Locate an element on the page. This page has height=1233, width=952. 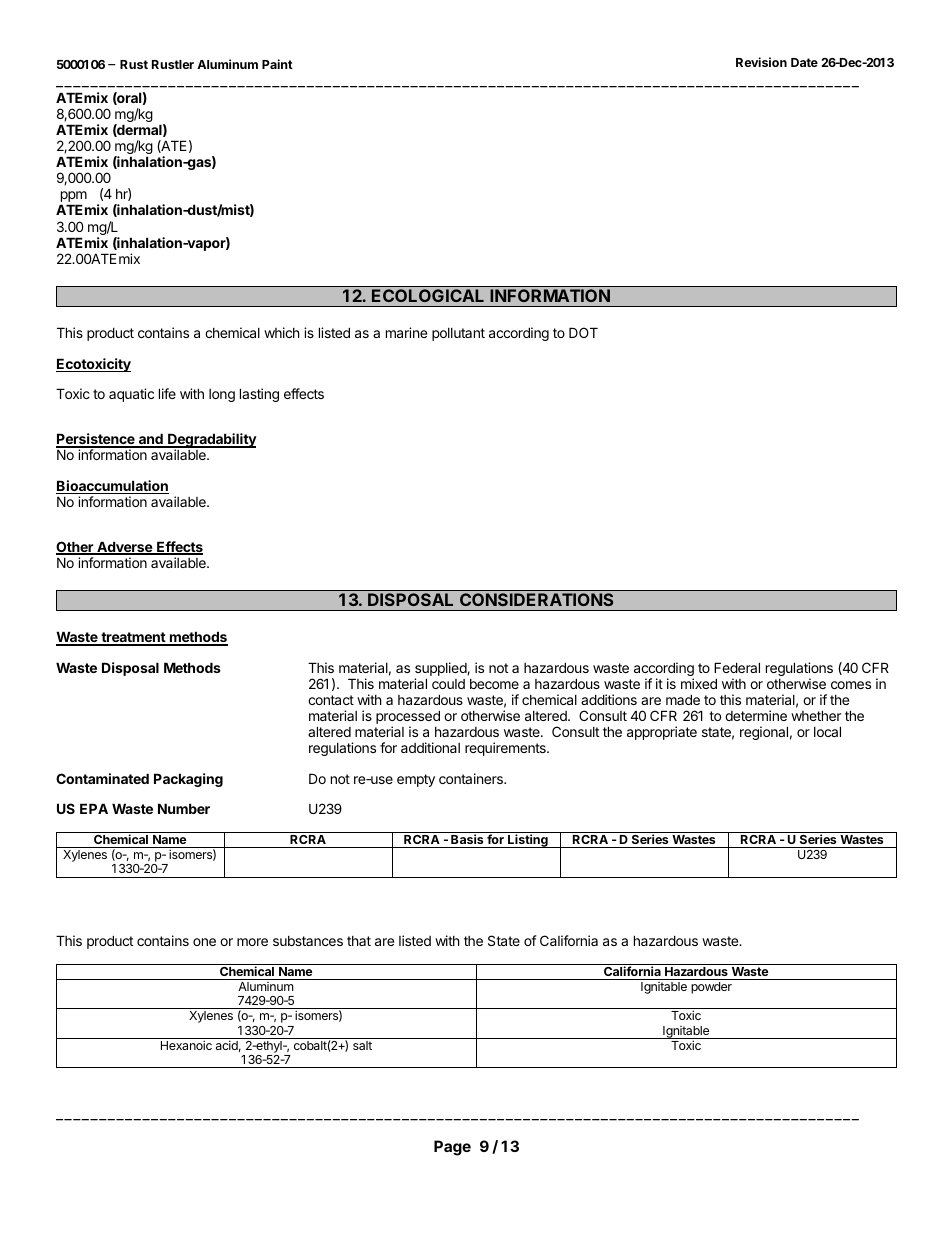
pollutant is located at coordinates (458, 334).
